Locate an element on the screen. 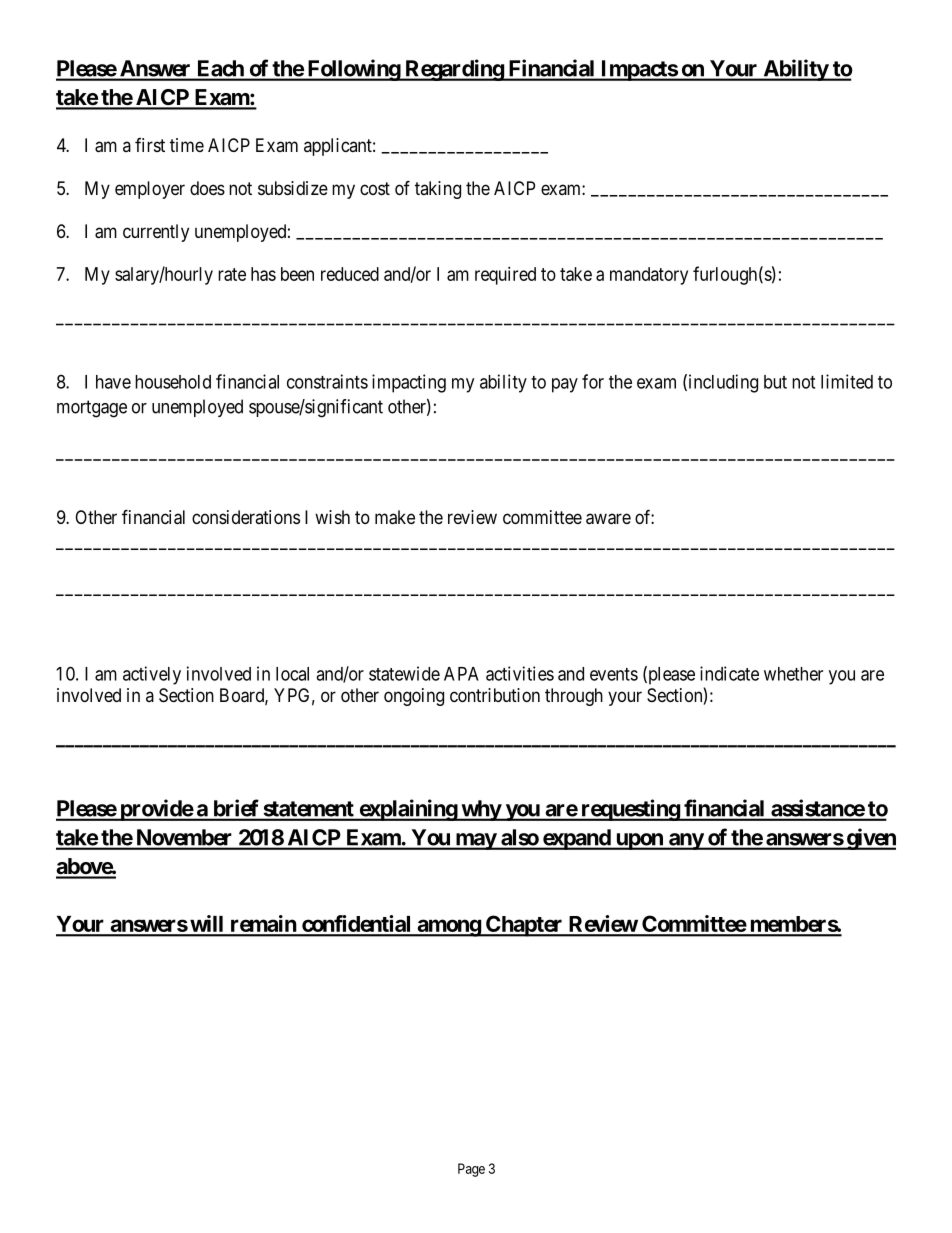 Image resolution: width=952 pixels, height=1233 pixels. mandatory is located at coordinates (649, 276).
